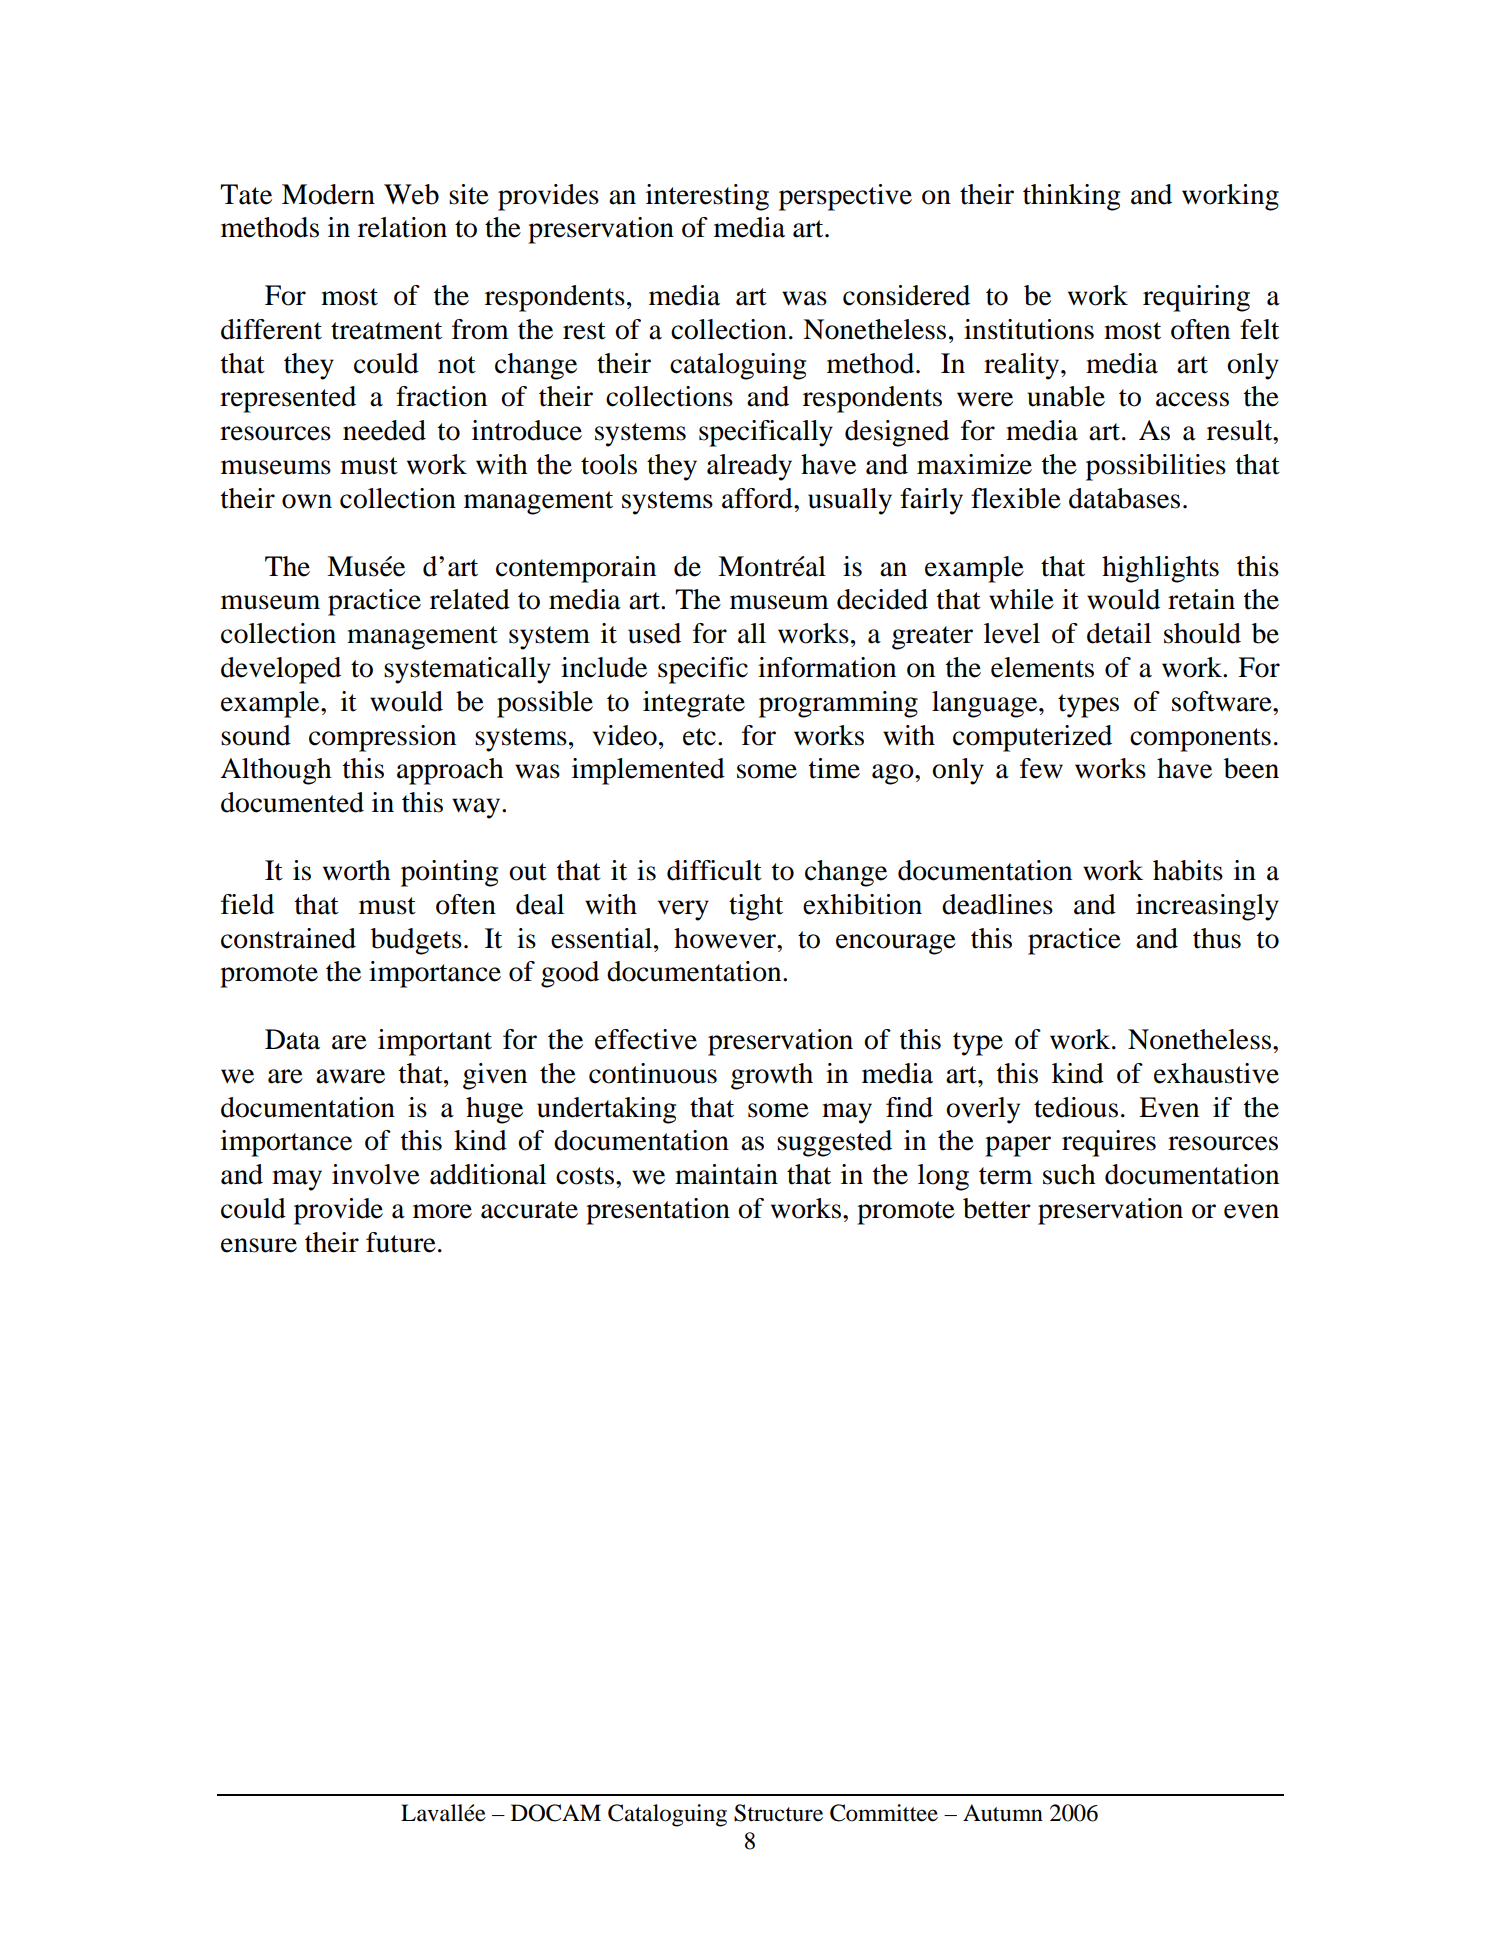 The image size is (1500, 1941). Describe the element at coordinates (1069, 1174) in the screenshot. I see `such` at that location.
